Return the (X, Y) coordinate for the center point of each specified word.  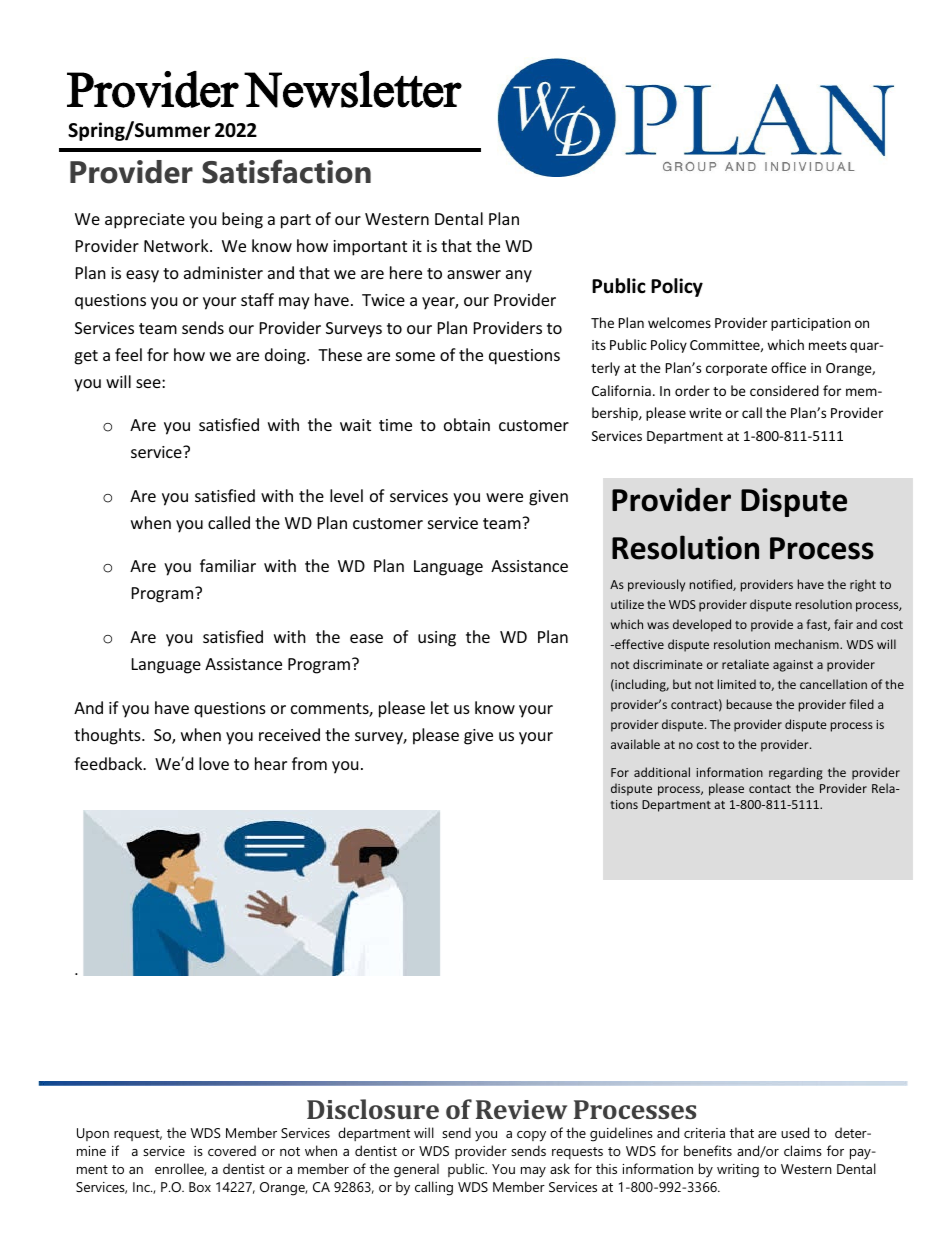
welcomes (679, 322)
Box (200, 1187)
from (309, 763)
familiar (228, 565)
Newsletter (353, 89)
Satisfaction (286, 171)
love (214, 763)
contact (770, 789)
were (504, 497)
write (705, 413)
